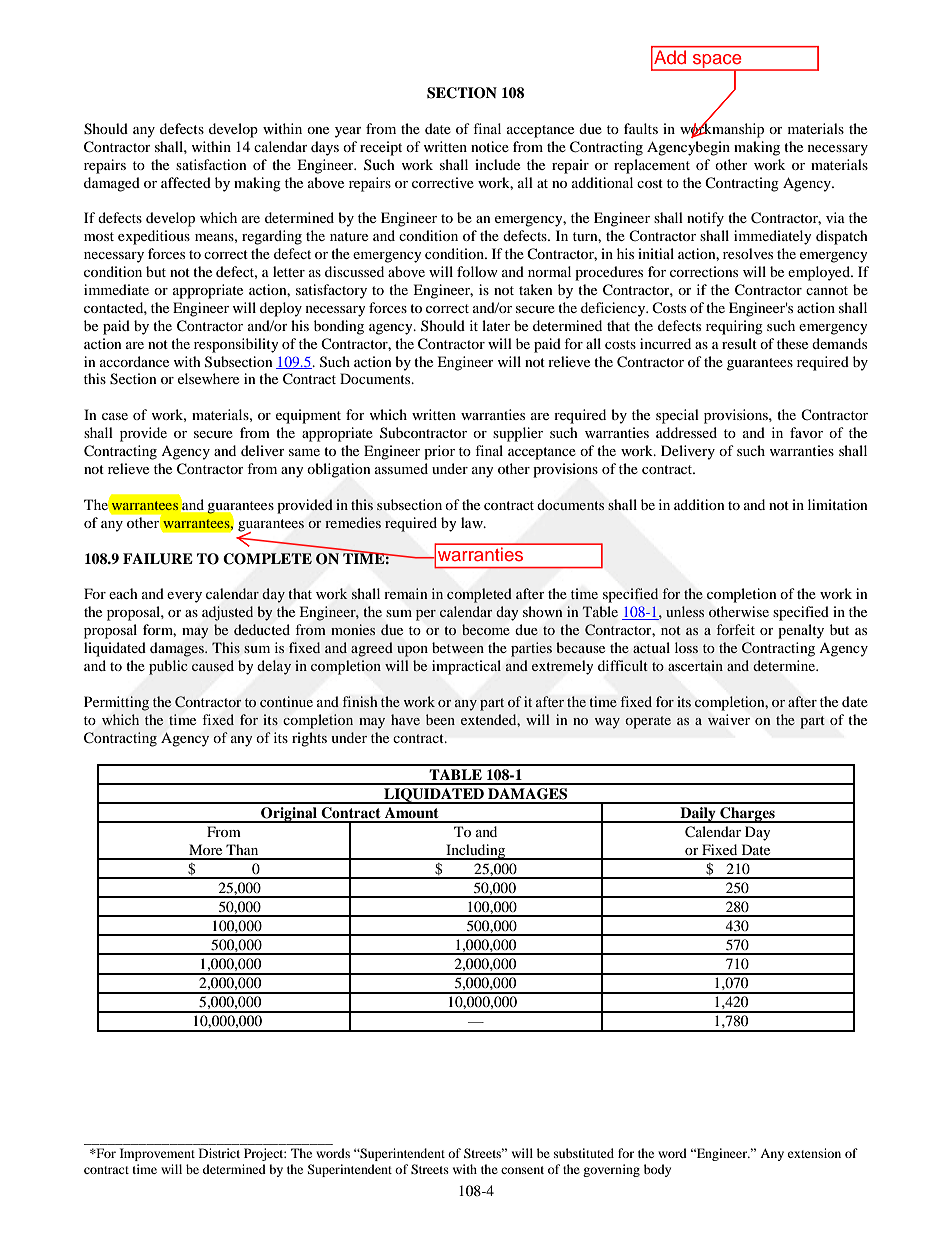 This document has height=1233, width=952. What do you see at coordinates (490, 146) in the document?
I see `notice` at bounding box center [490, 146].
